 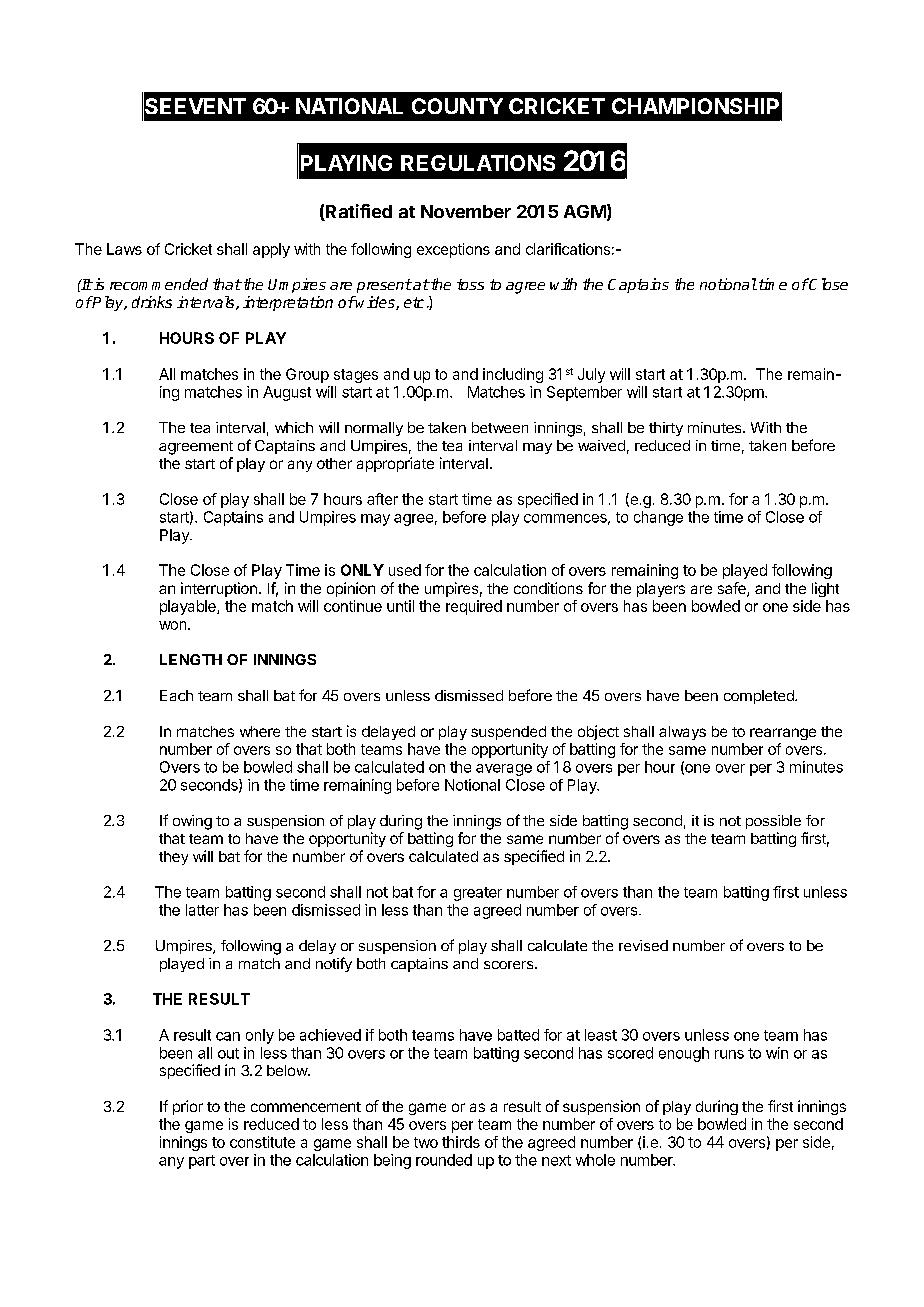 I want to click on won, so click(x=172, y=625).
